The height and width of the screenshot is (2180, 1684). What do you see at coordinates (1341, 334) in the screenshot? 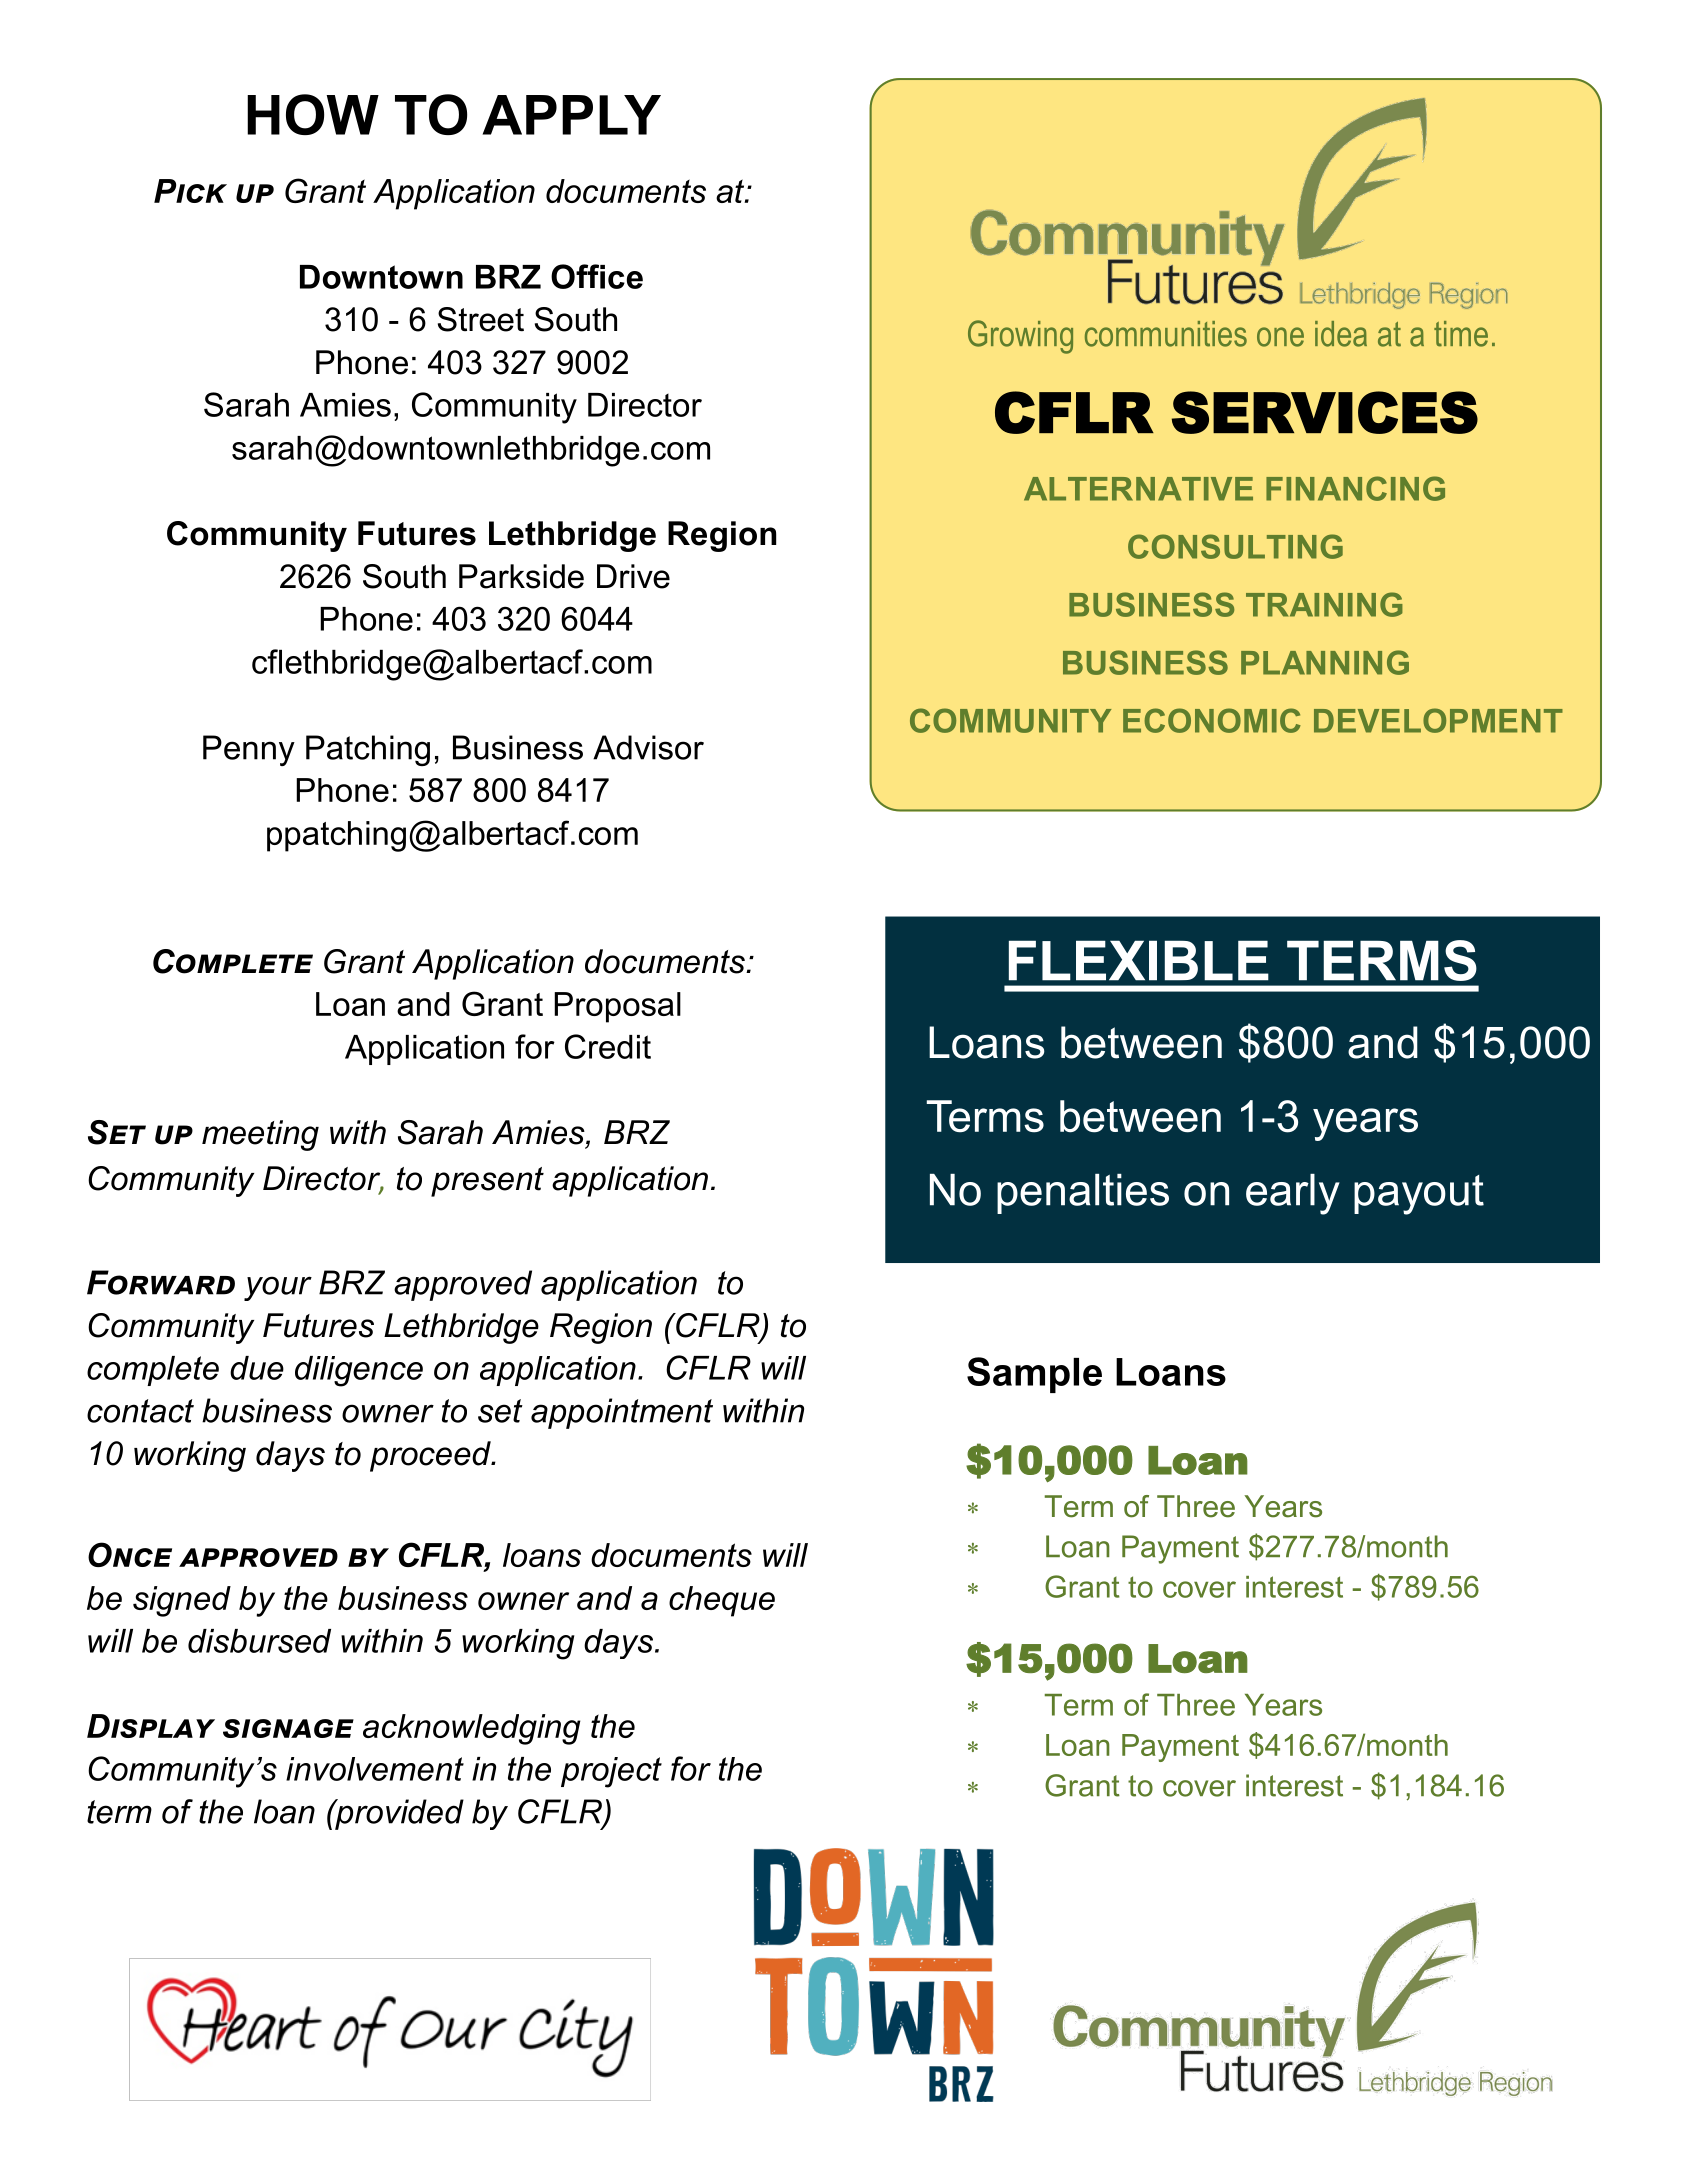
I see `idea` at bounding box center [1341, 334].
